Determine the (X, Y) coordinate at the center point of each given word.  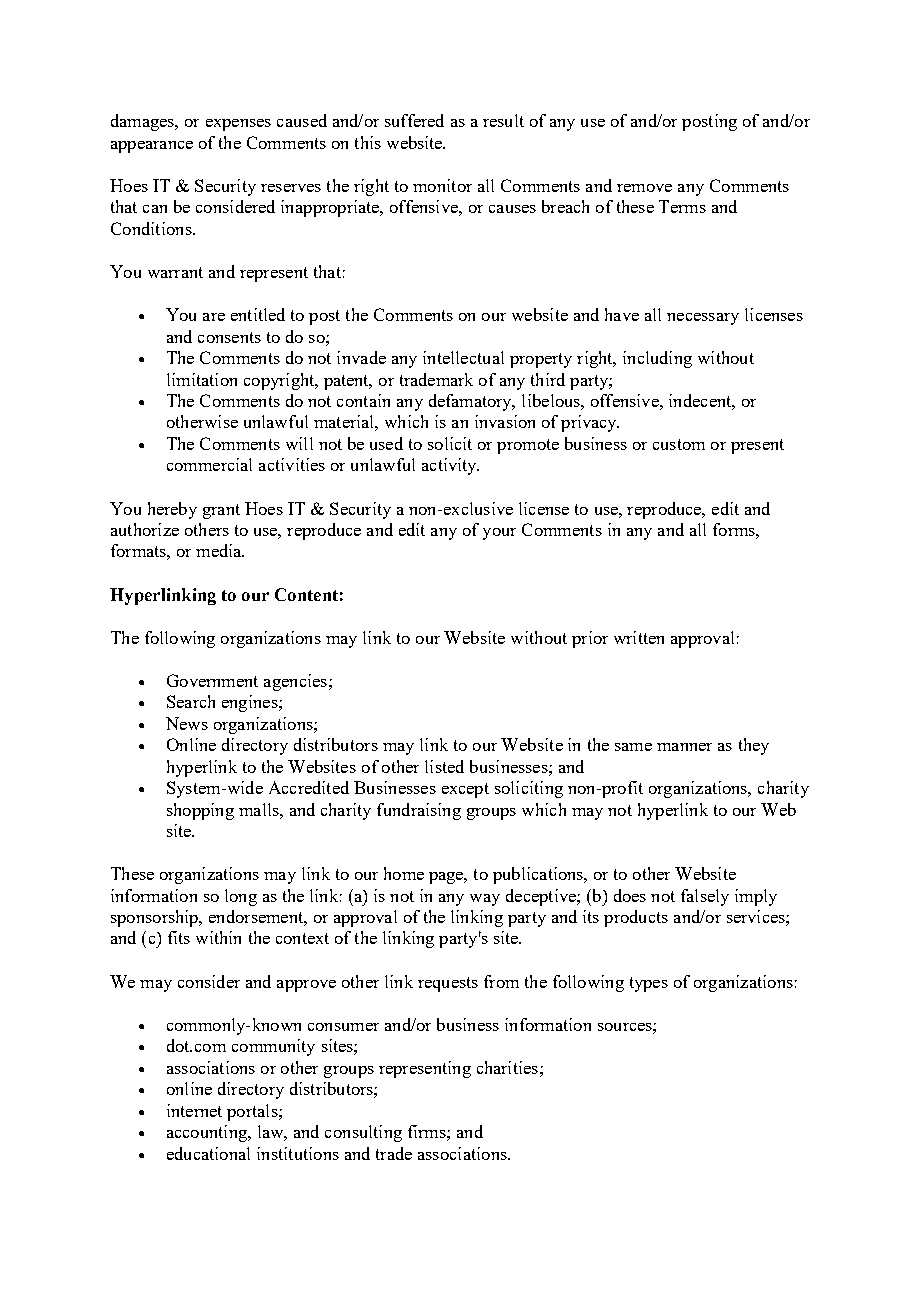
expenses (238, 125)
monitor (442, 185)
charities (507, 1067)
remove (644, 188)
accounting (208, 1133)
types (649, 984)
